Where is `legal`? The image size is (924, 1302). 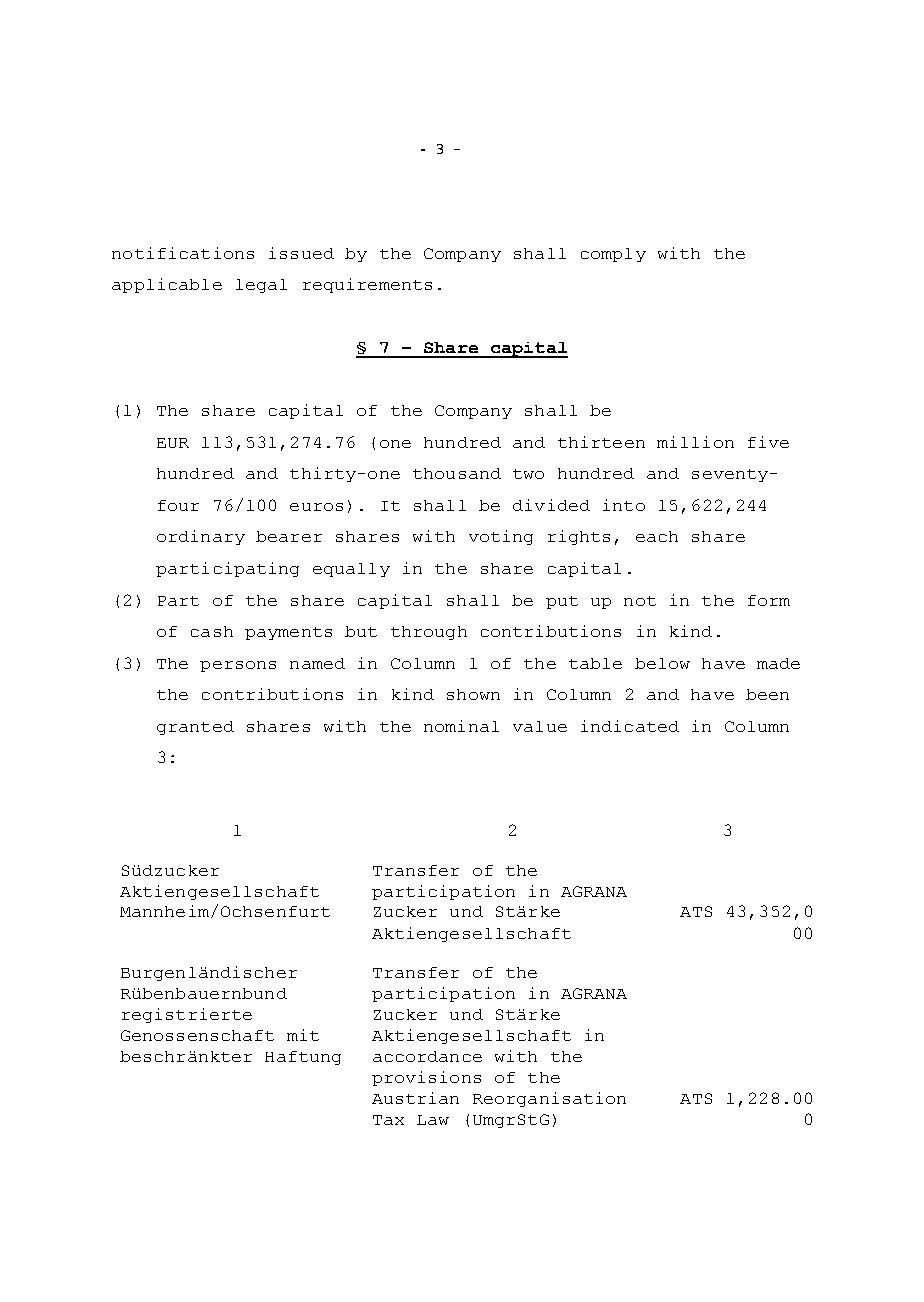 legal is located at coordinates (261, 286).
